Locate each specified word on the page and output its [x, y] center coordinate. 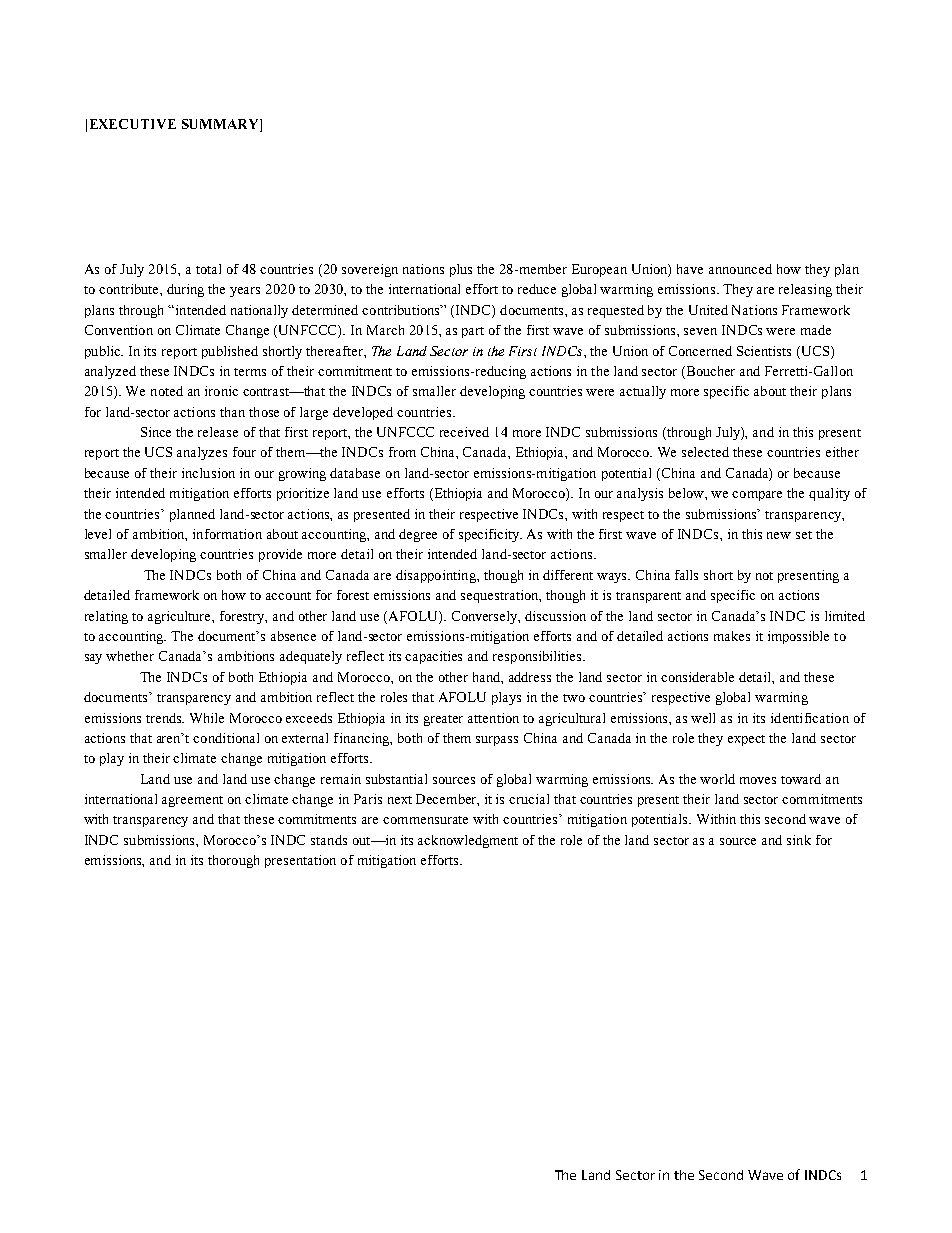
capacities [433, 657]
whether [130, 656]
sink [799, 840]
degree [418, 535]
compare [757, 496]
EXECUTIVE [133, 124]
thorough [233, 861]
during [185, 290]
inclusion [208, 473]
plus [461, 270]
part [473, 332]
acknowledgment [468, 841]
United [708, 310]
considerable [697, 677]
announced [740, 269]
